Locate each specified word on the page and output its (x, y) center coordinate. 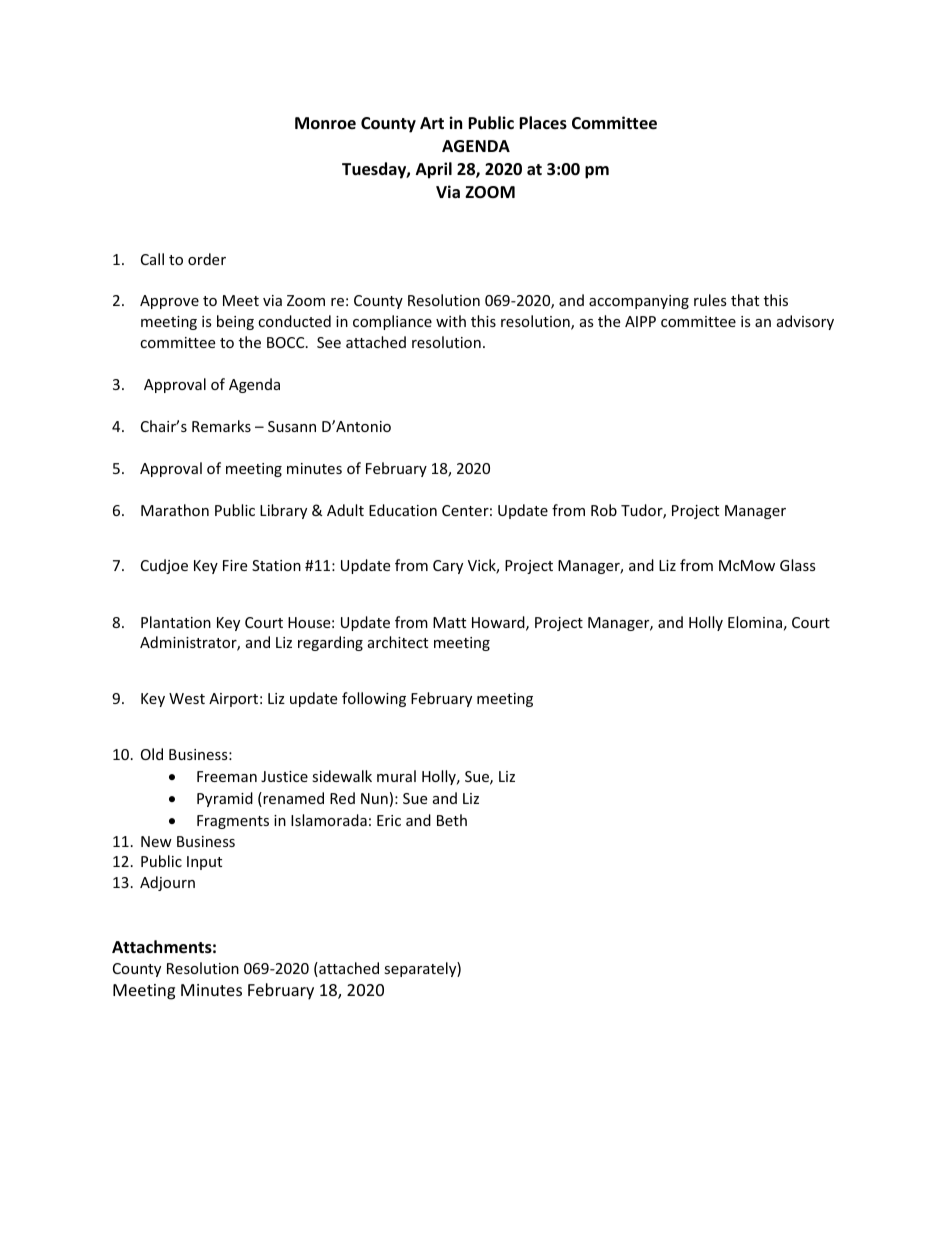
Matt (449, 622)
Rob (604, 510)
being (235, 322)
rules (710, 300)
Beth (452, 820)
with (451, 321)
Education (403, 510)
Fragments (233, 822)
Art (432, 123)
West (187, 698)
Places (543, 123)
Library (283, 511)
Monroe (325, 123)
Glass (798, 565)
